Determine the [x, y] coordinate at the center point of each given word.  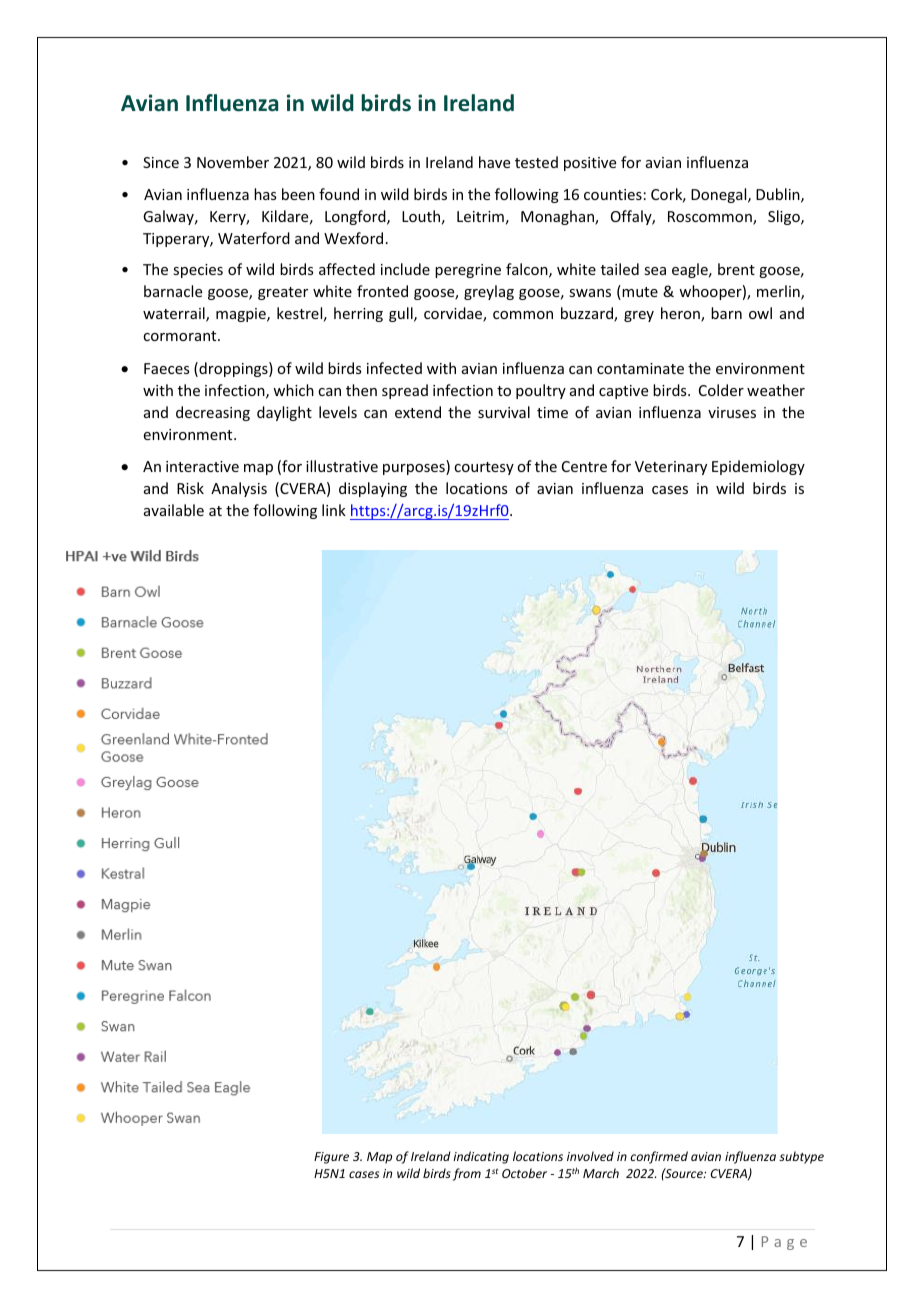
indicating [481, 1157]
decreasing [213, 413]
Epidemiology [758, 467]
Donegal [720, 195]
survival [504, 412]
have [494, 162]
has [265, 194]
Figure [331, 1158]
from [467, 1174]
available [174, 510]
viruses [732, 412]
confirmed [659, 1157]
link [334, 510]
